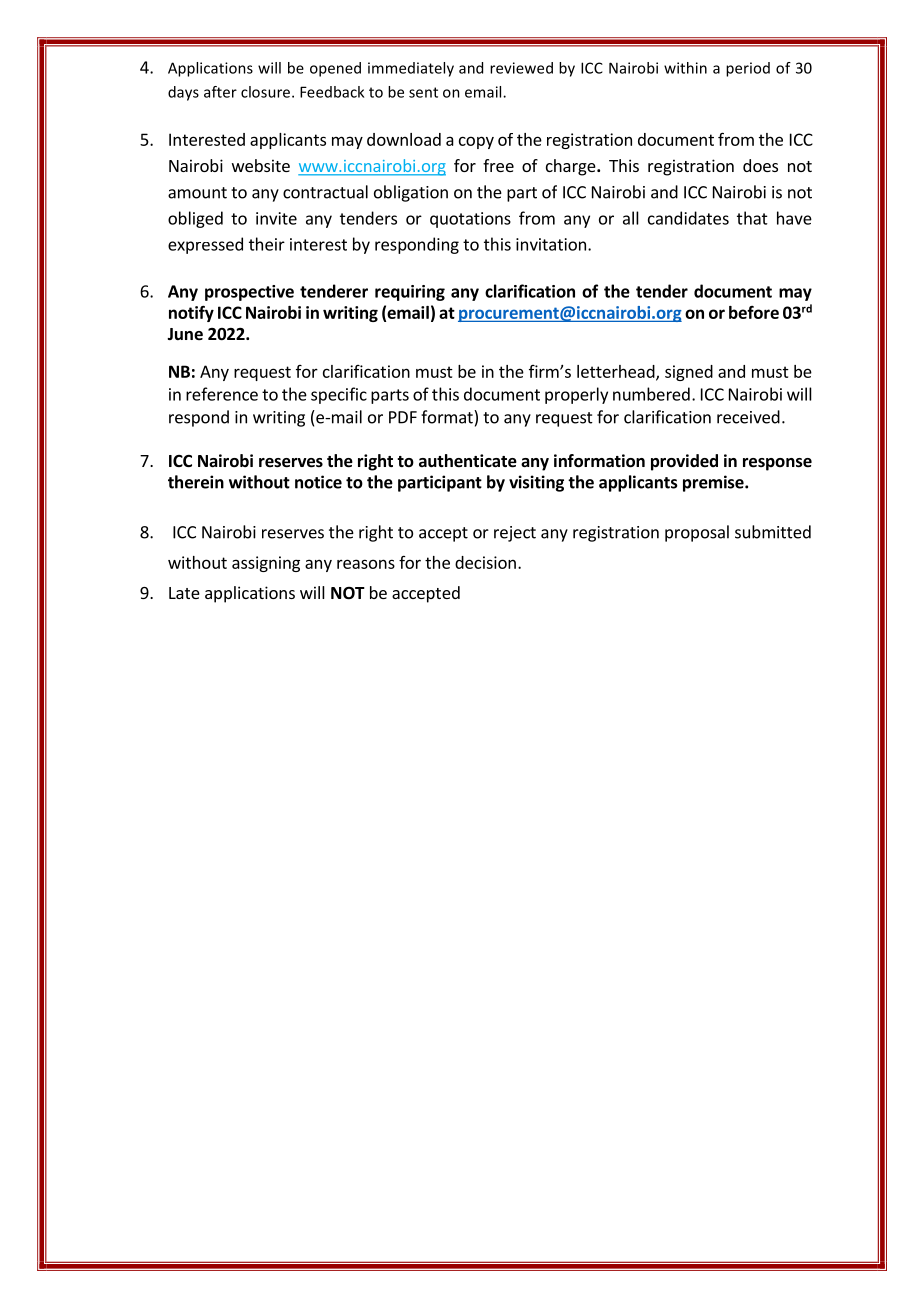 This screenshot has height=1308, width=924. What do you see at coordinates (760, 165) in the screenshot?
I see `does` at bounding box center [760, 165].
